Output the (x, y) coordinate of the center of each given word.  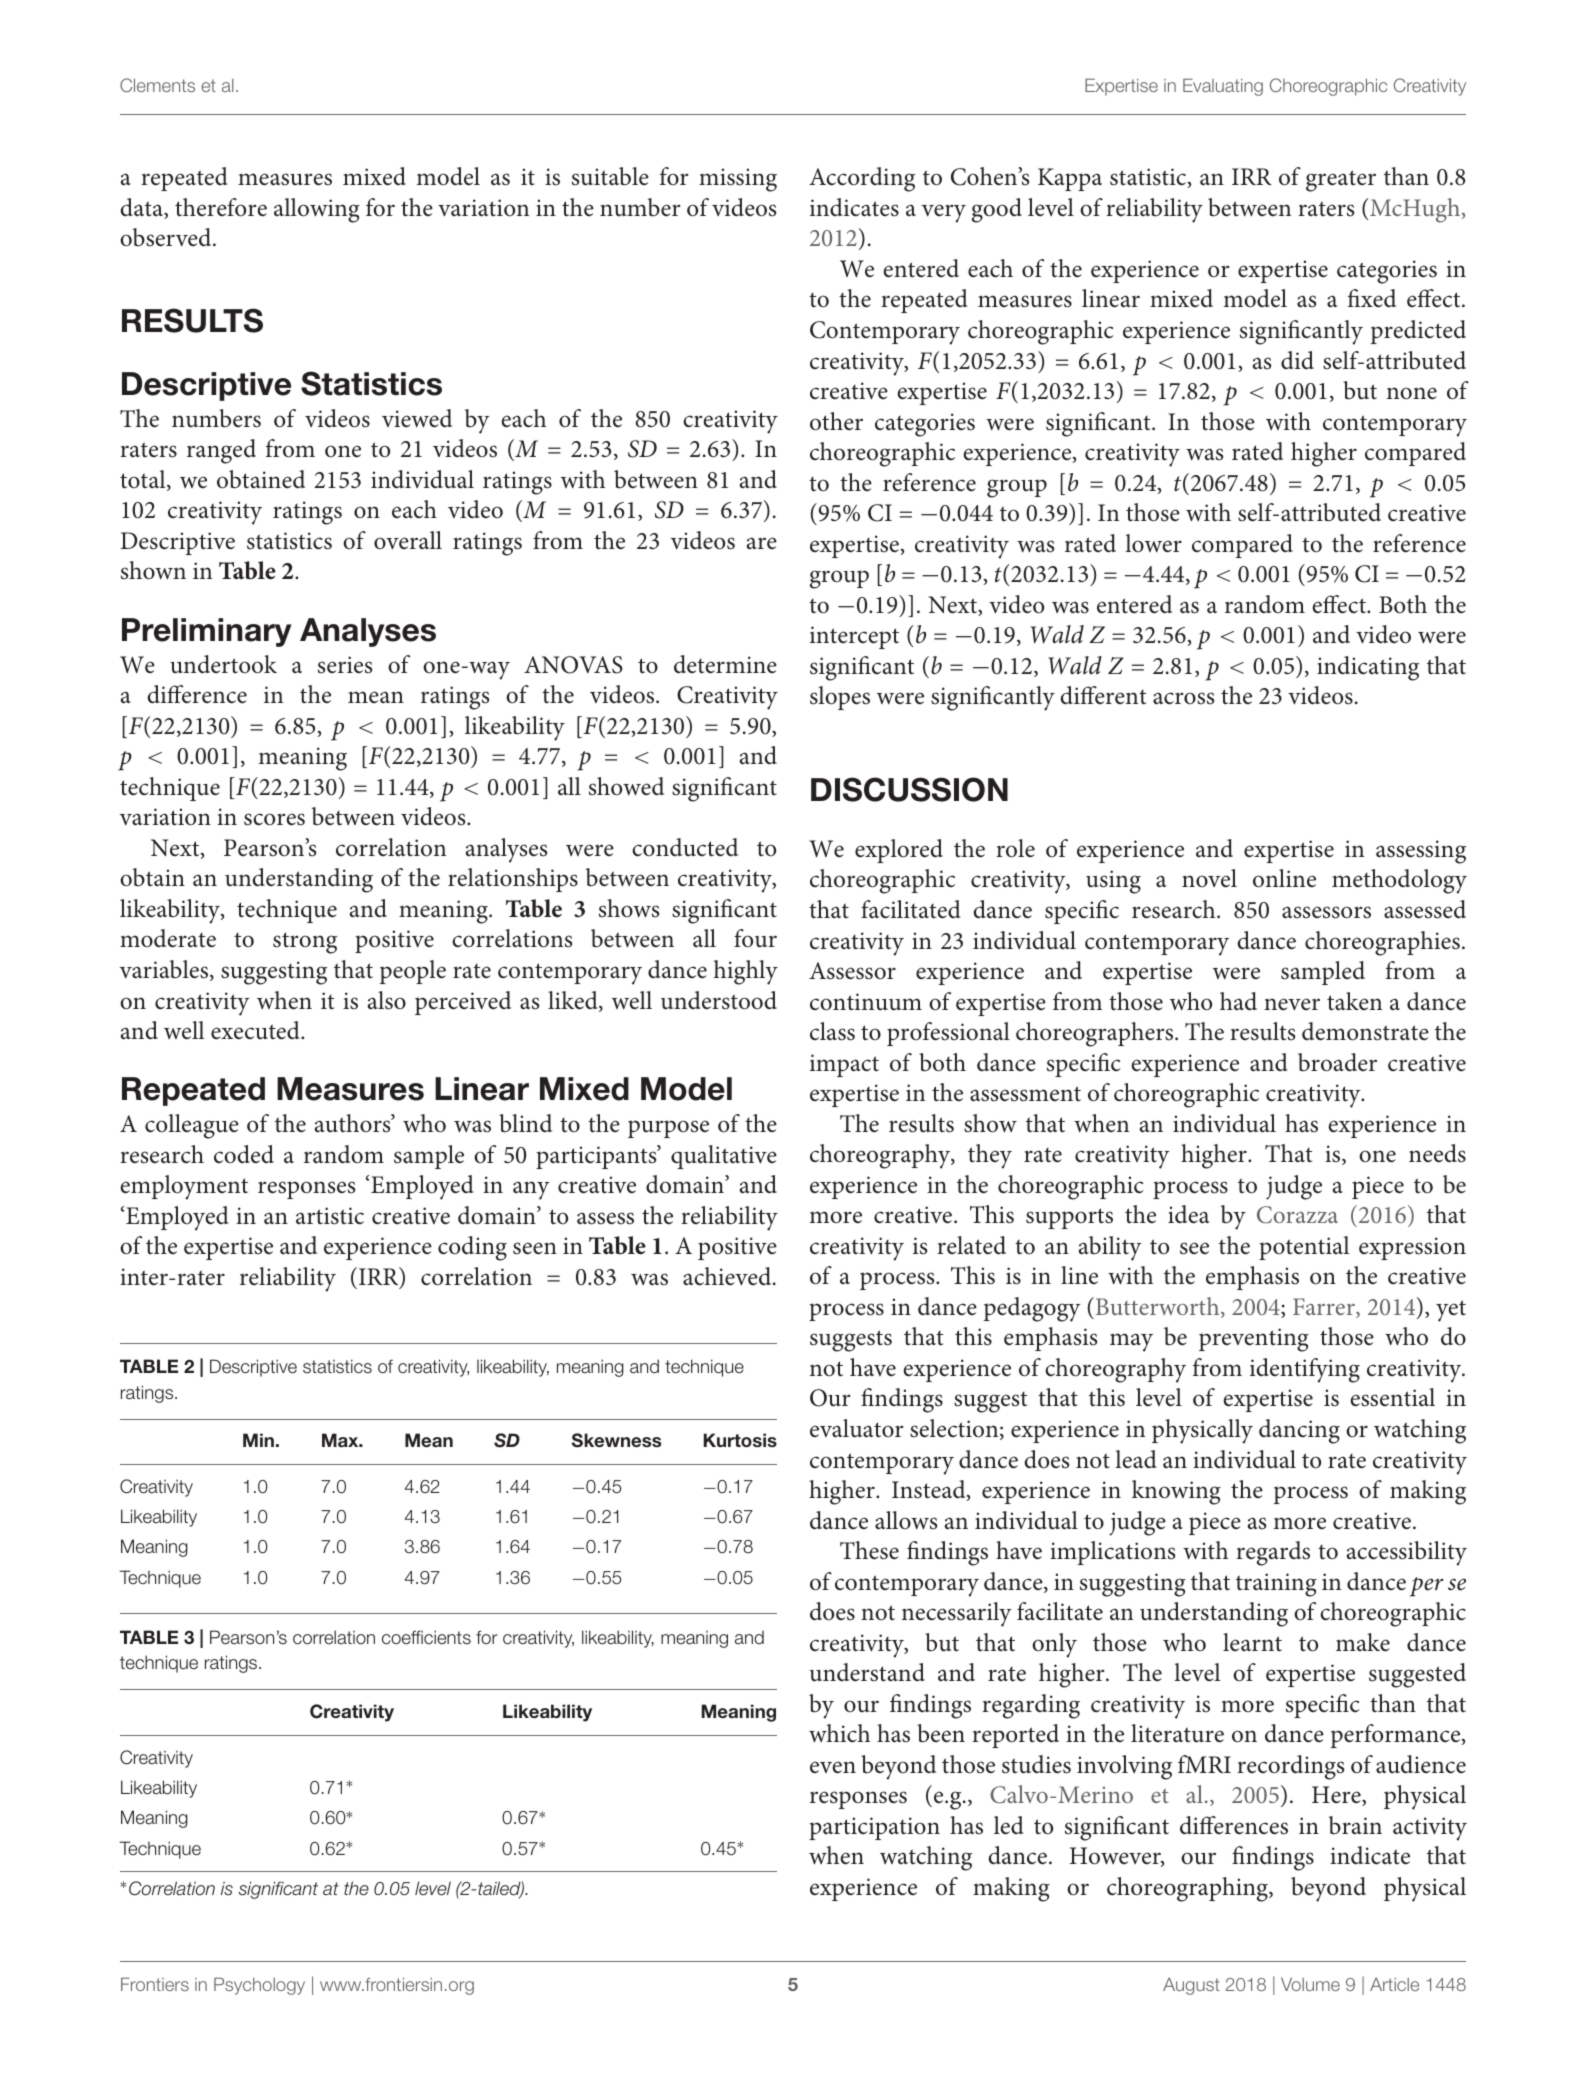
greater (1341, 181)
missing (738, 180)
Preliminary (207, 632)
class (832, 1031)
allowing (317, 210)
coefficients (426, 1637)
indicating (1368, 668)
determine (725, 664)
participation (874, 1828)
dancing (1299, 1431)
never (1292, 1004)
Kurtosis (740, 1440)
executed (256, 1030)
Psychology (259, 1986)
